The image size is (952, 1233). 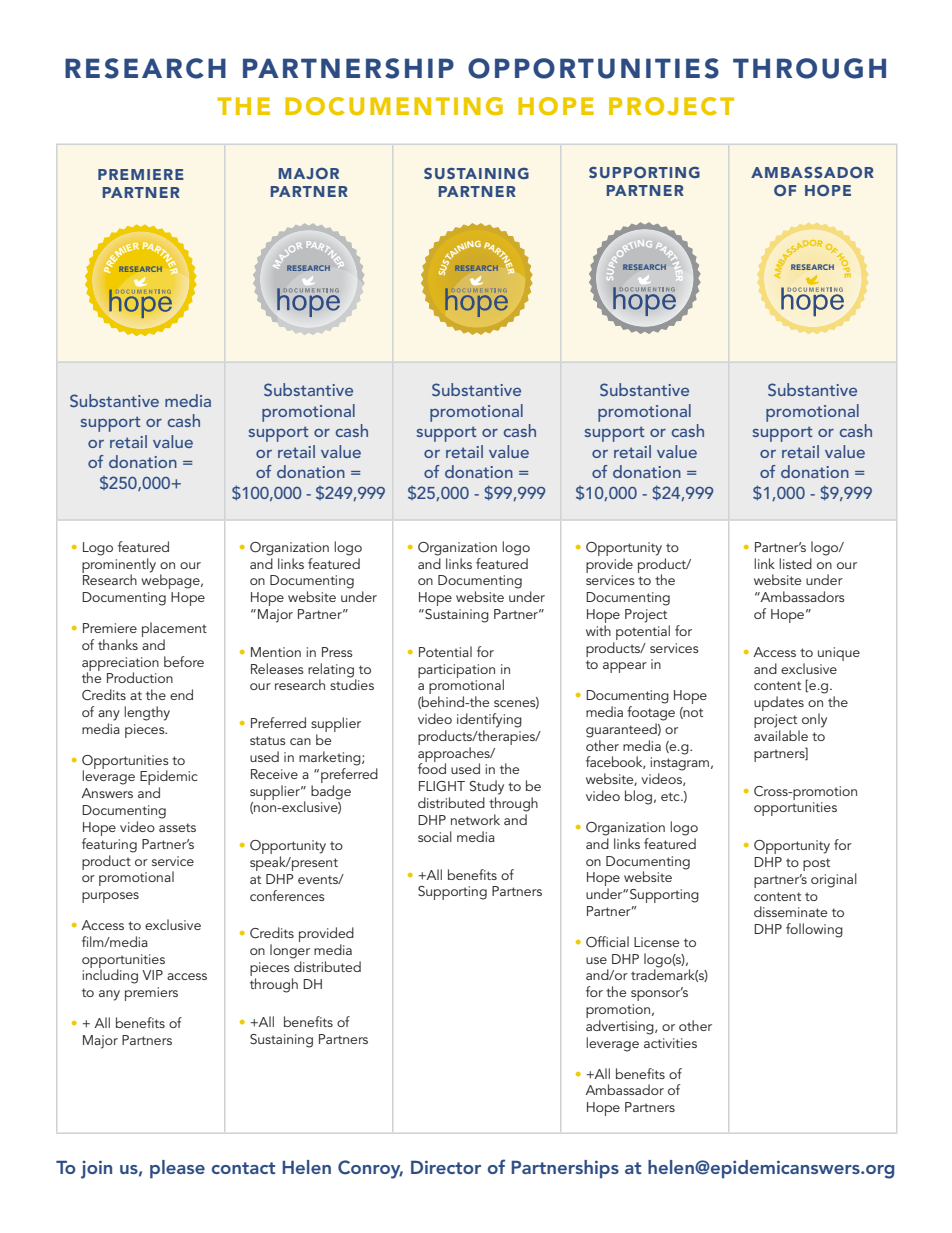 I want to click on listed, so click(x=795, y=563).
